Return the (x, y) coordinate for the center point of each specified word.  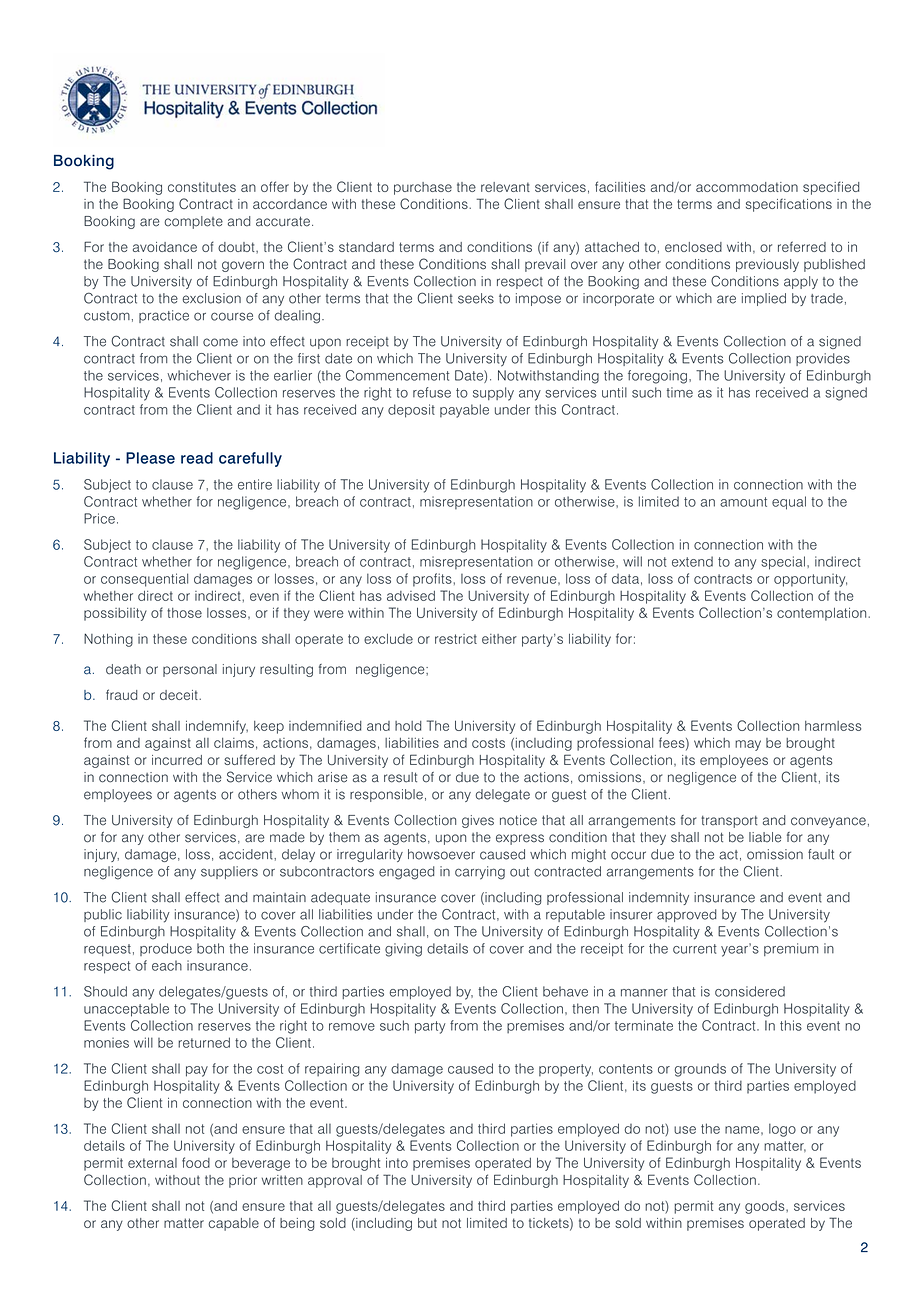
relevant (505, 187)
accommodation (747, 187)
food (196, 1162)
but (427, 1223)
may (748, 745)
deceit (180, 695)
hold (408, 726)
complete (193, 222)
